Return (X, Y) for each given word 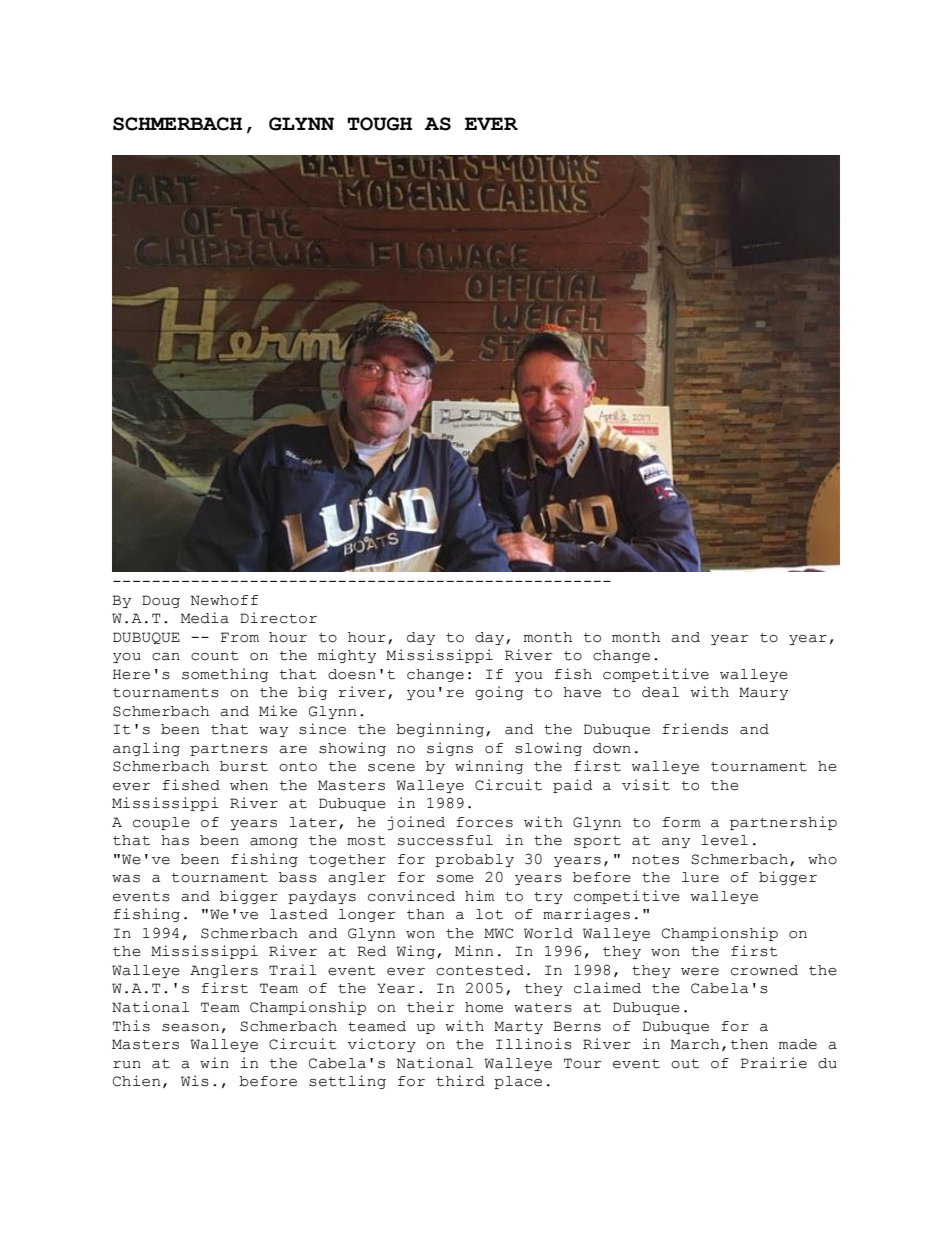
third (460, 1081)
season (190, 1028)
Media (205, 618)
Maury (763, 693)
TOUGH (379, 124)
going (499, 693)
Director (278, 618)
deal (660, 692)
